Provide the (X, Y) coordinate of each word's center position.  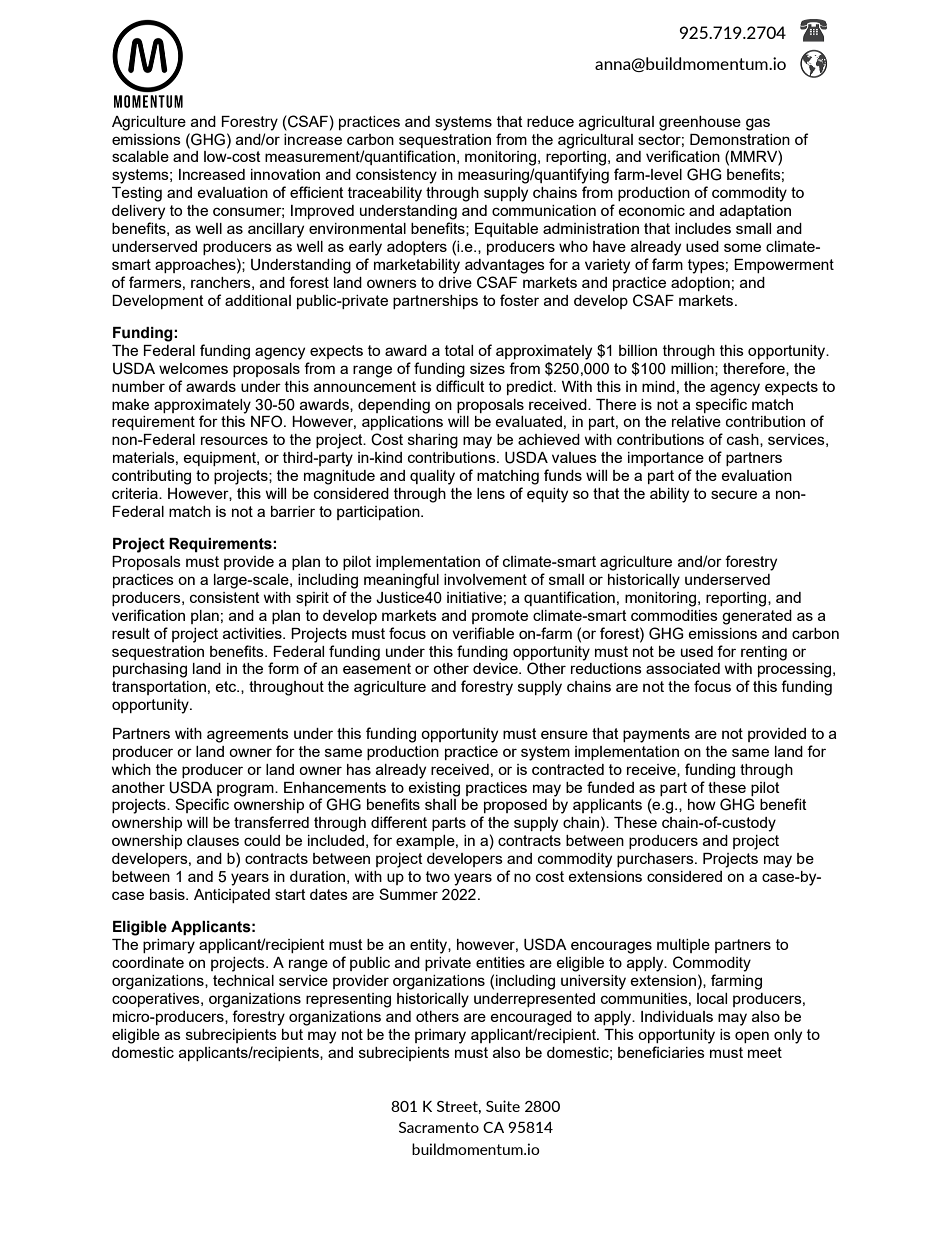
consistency (396, 176)
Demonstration (740, 139)
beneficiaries (661, 1052)
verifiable (483, 633)
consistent (225, 597)
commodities (674, 615)
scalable (140, 156)
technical (243, 980)
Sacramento (439, 1127)
